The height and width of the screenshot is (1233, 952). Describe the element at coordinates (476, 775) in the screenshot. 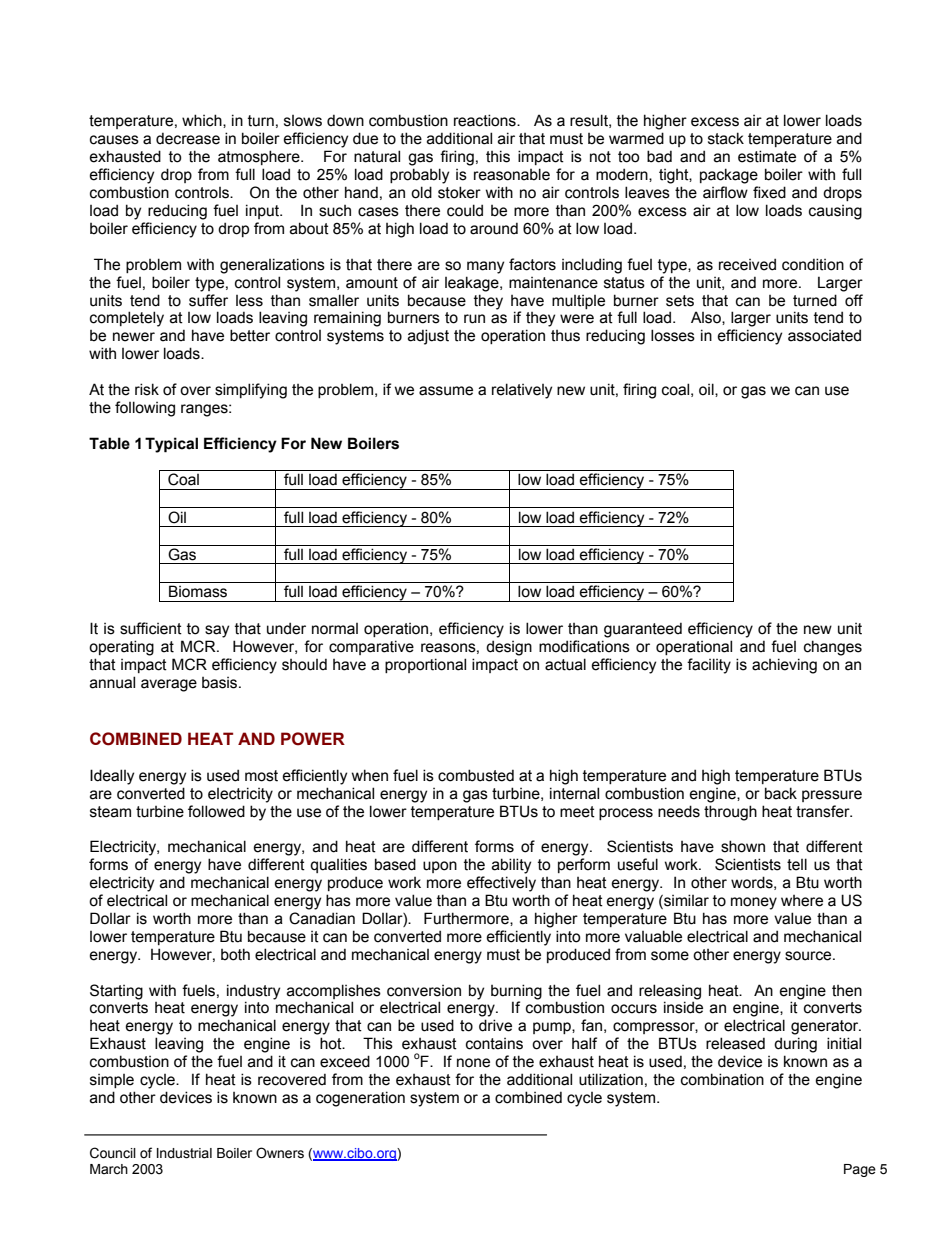

I see `combusted` at that location.
